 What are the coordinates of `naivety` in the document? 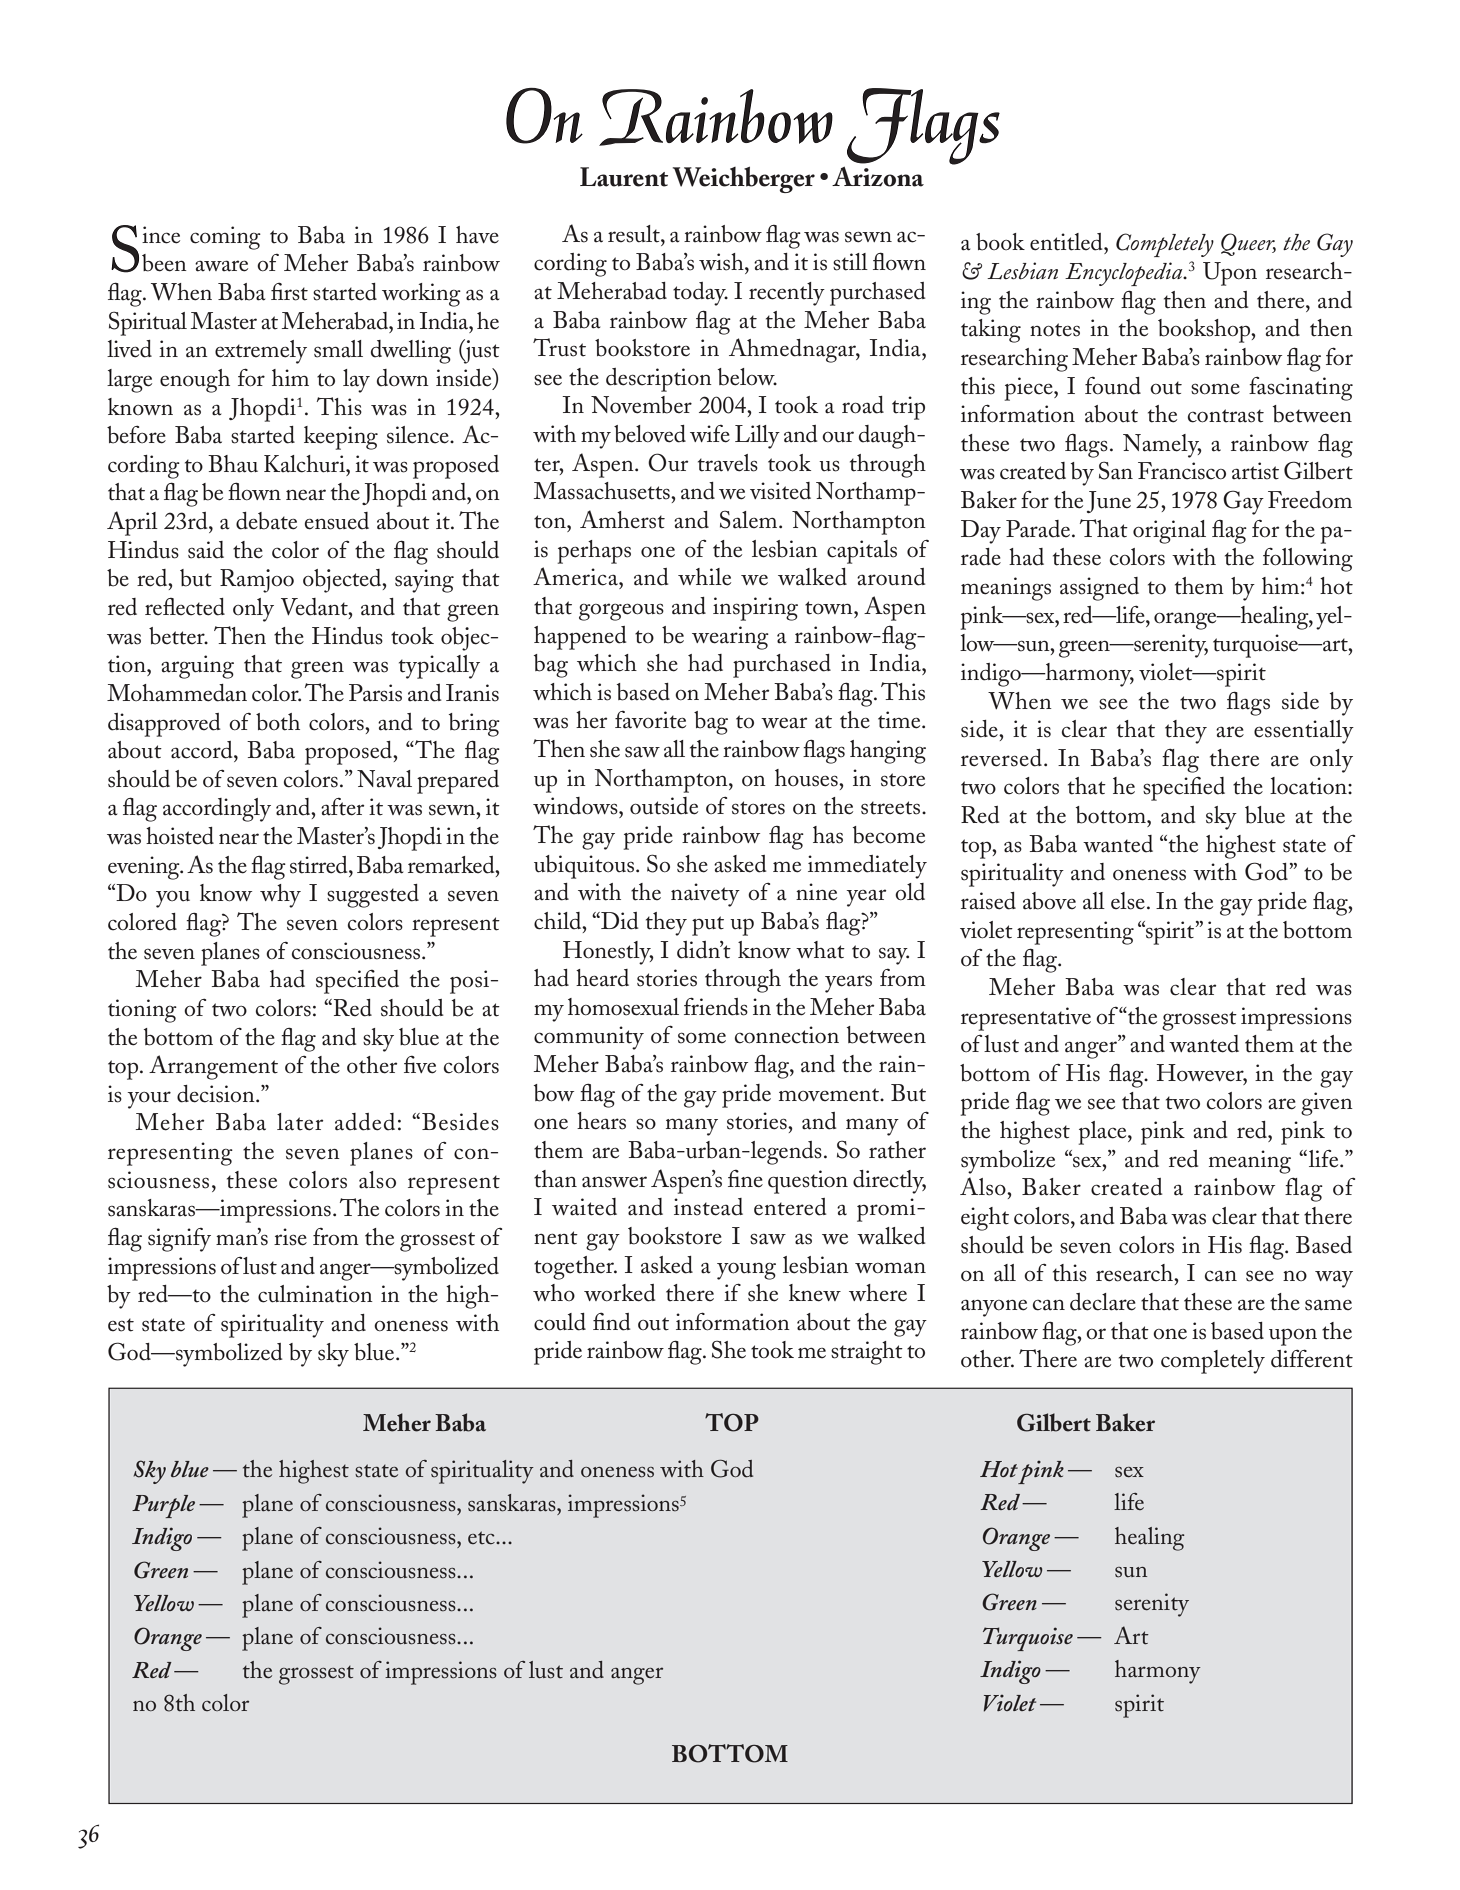 It's located at (705, 895).
